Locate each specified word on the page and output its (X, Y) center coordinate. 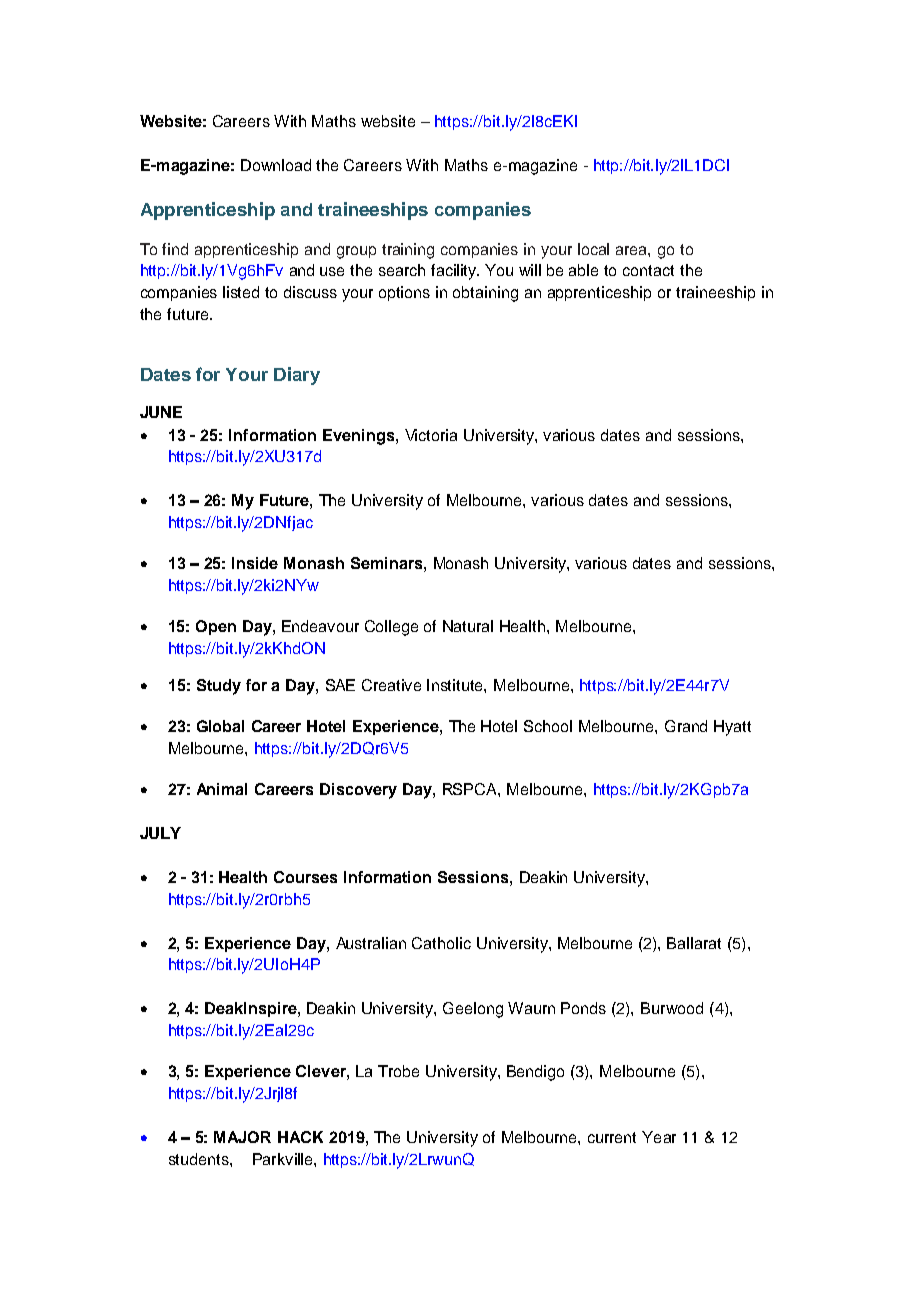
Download (276, 165)
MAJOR (242, 1137)
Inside (255, 563)
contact (648, 270)
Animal (222, 789)
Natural (468, 626)
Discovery (358, 791)
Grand (686, 726)
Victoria (431, 435)
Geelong (473, 1010)
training (408, 251)
